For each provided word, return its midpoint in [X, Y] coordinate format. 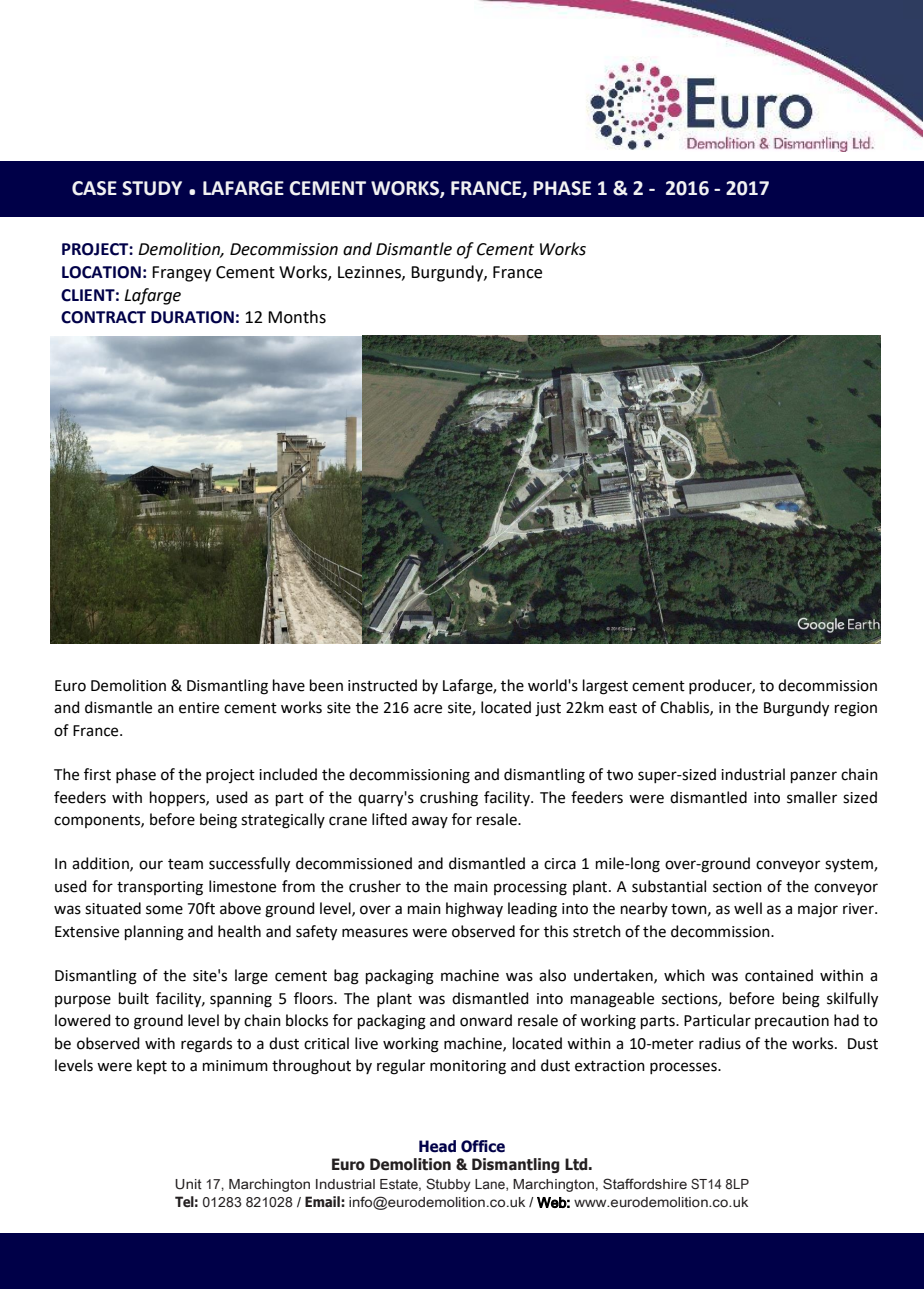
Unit [188, 1184]
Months [297, 317]
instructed [382, 685]
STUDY [152, 188]
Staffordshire [645, 1184]
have [289, 685]
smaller [812, 797]
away [430, 822]
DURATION [192, 317]
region [856, 709]
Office [483, 1146]
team [185, 864]
